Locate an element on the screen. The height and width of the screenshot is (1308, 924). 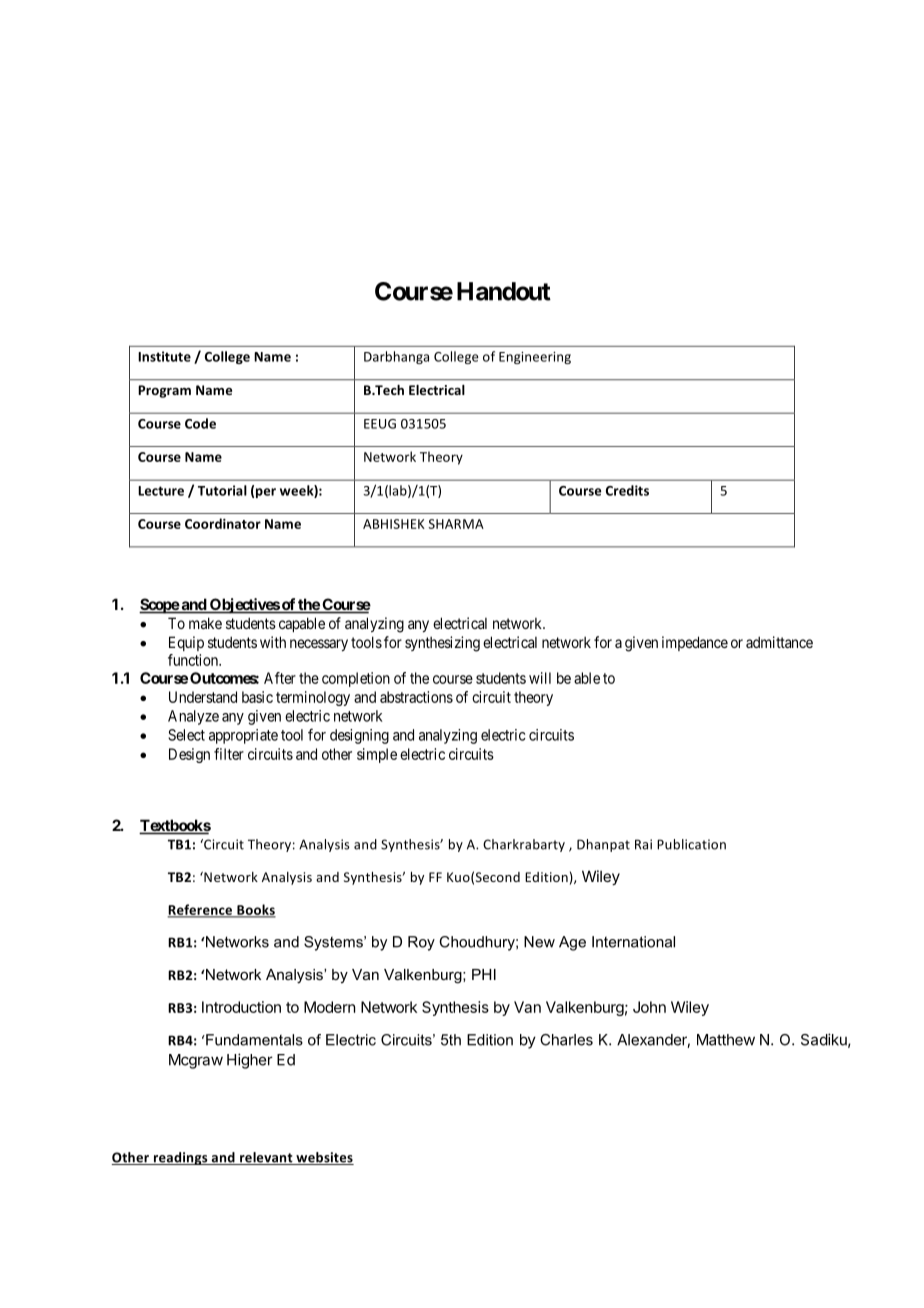
Matthew is located at coordinates (726, 1040).
